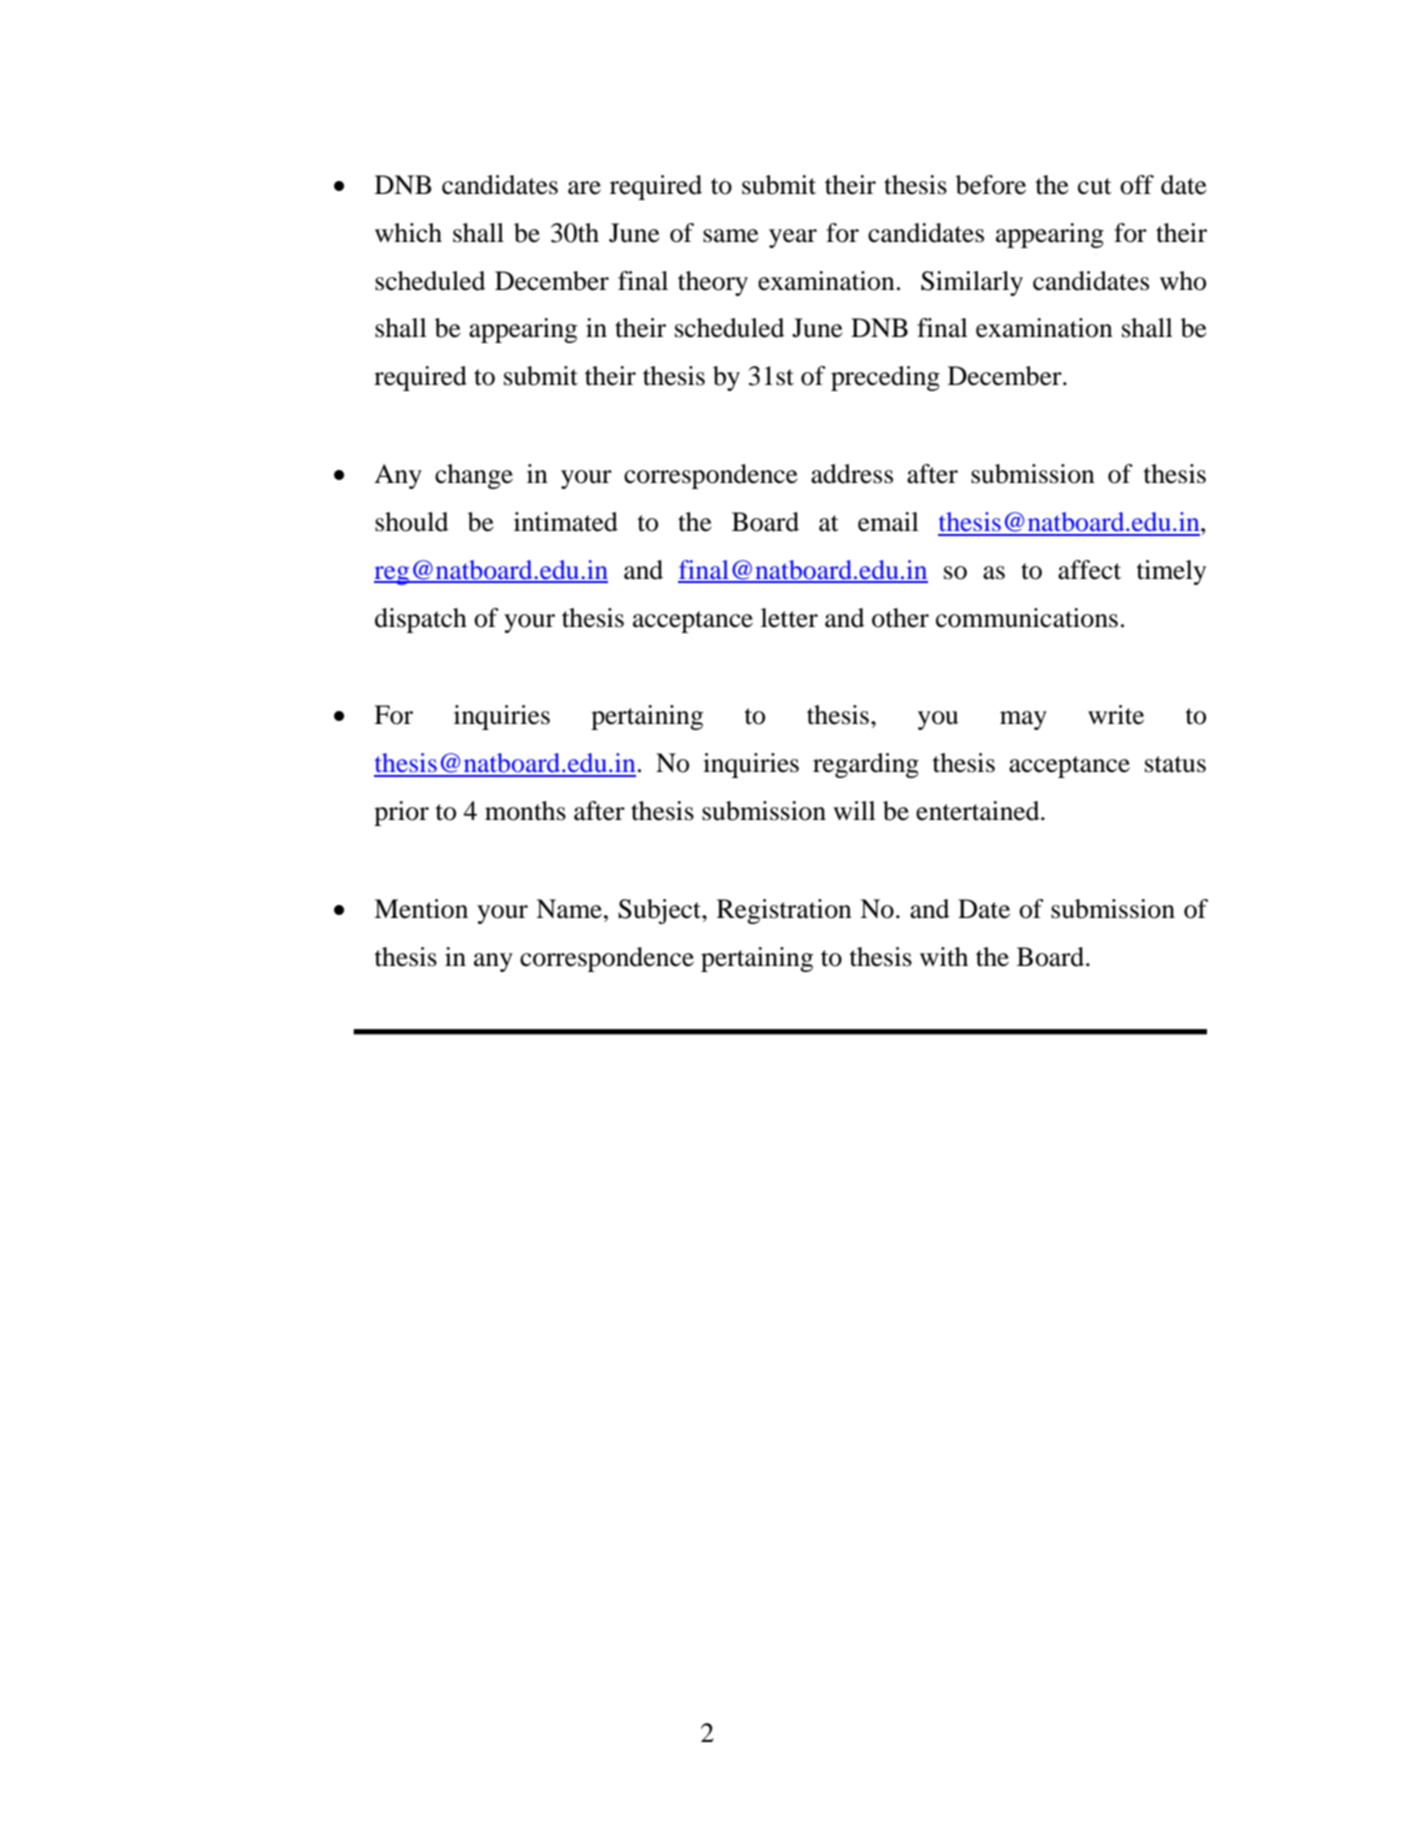 This screenshot has width=1415, height=1831. What do you see at coordinates (784, 911) in the screenshot?
I see `Registration` at bounding box center [784, 911].
